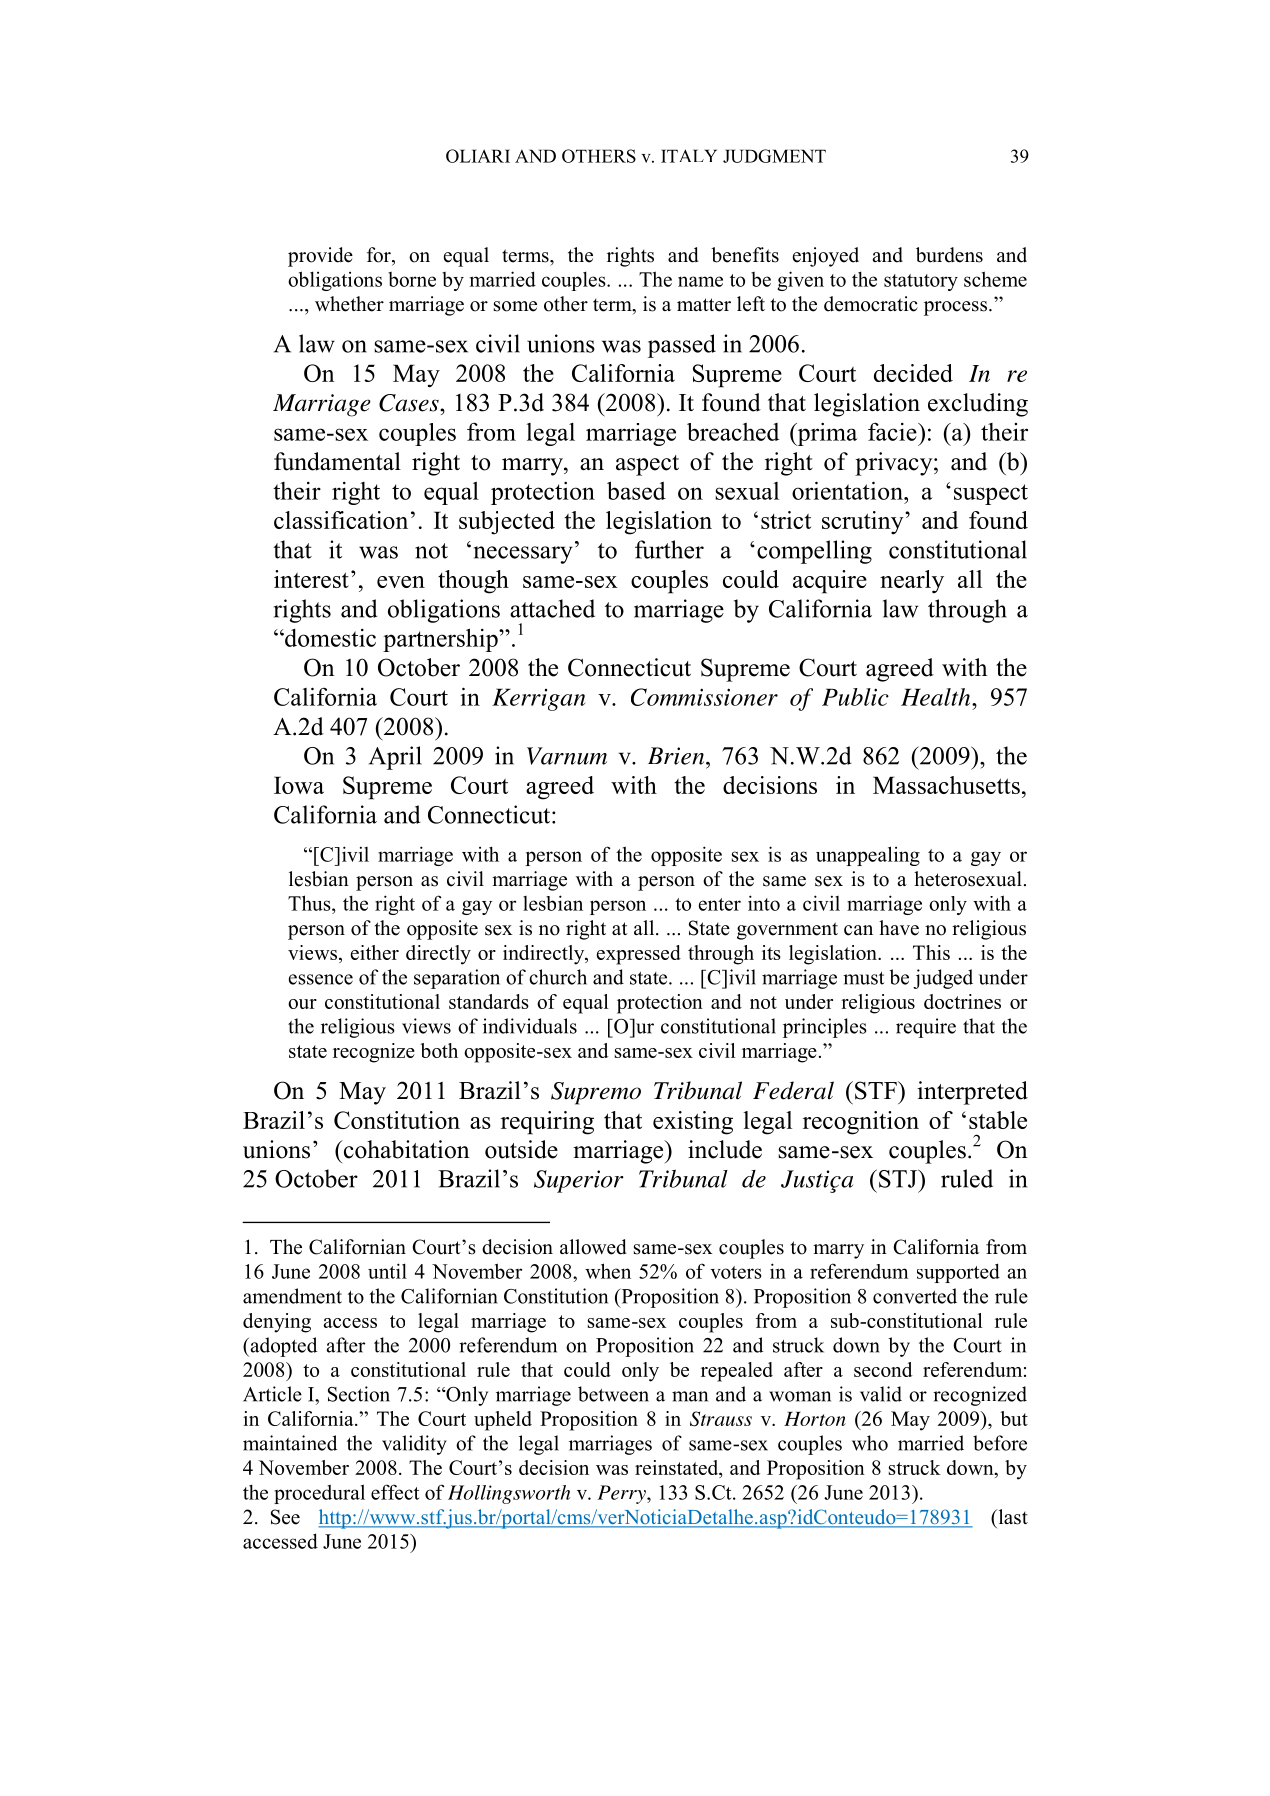  Describe the element at coordinates (899, 1178) in the image. I see `STJ` at that location.
